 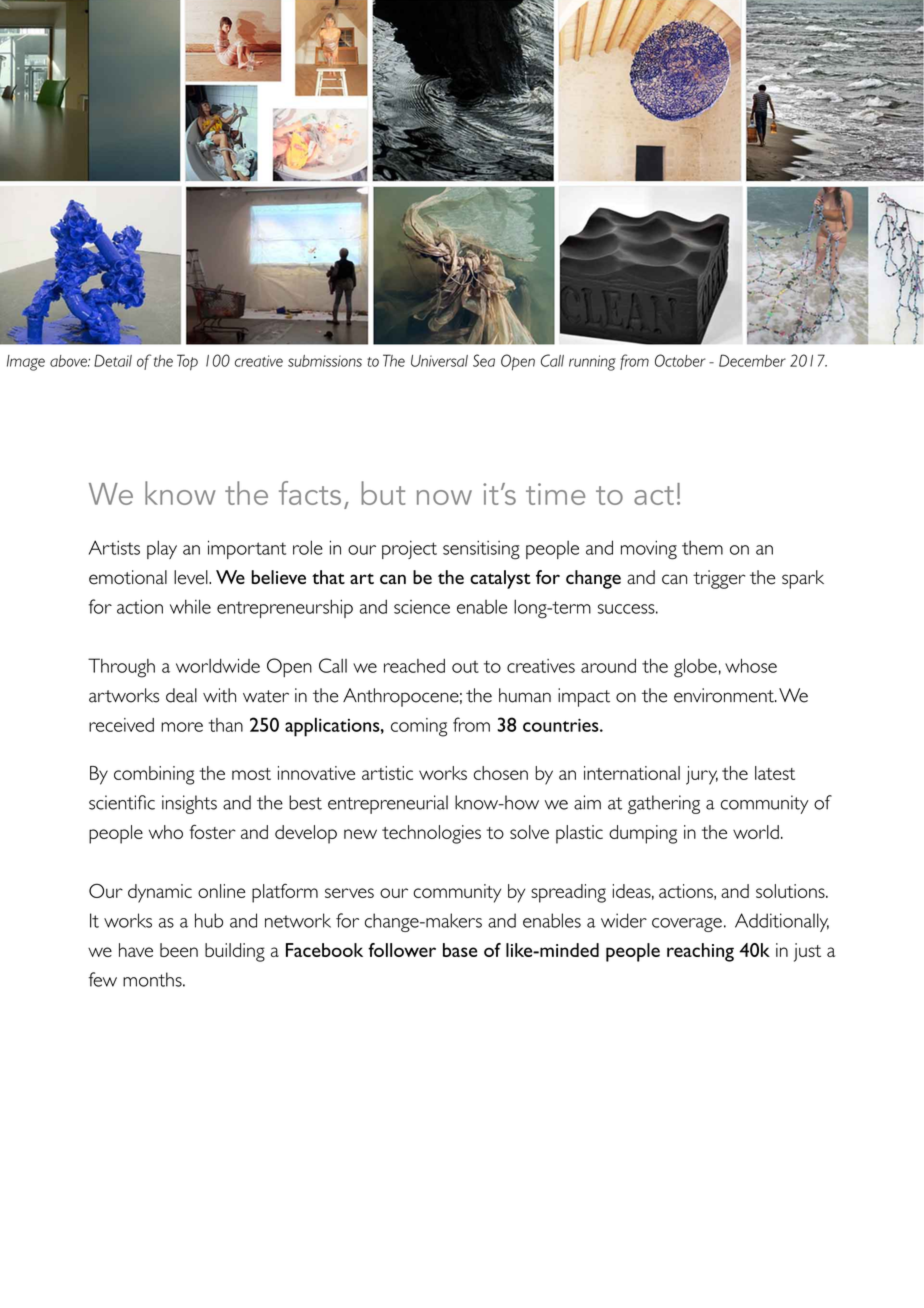 I want to click on Through, so click(x=121, y=668).
